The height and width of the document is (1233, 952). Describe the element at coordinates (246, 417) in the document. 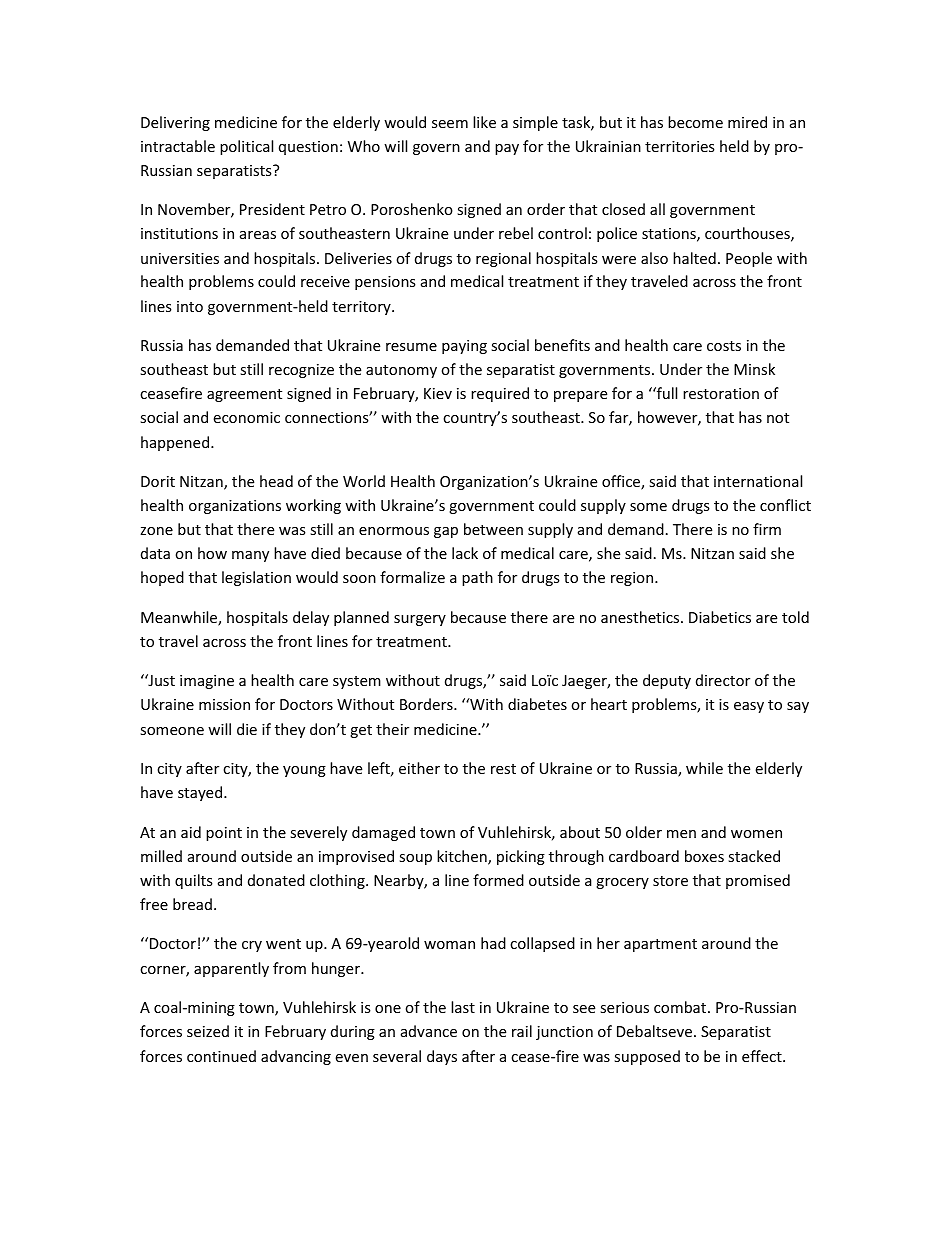

I see `economic` at that location.
